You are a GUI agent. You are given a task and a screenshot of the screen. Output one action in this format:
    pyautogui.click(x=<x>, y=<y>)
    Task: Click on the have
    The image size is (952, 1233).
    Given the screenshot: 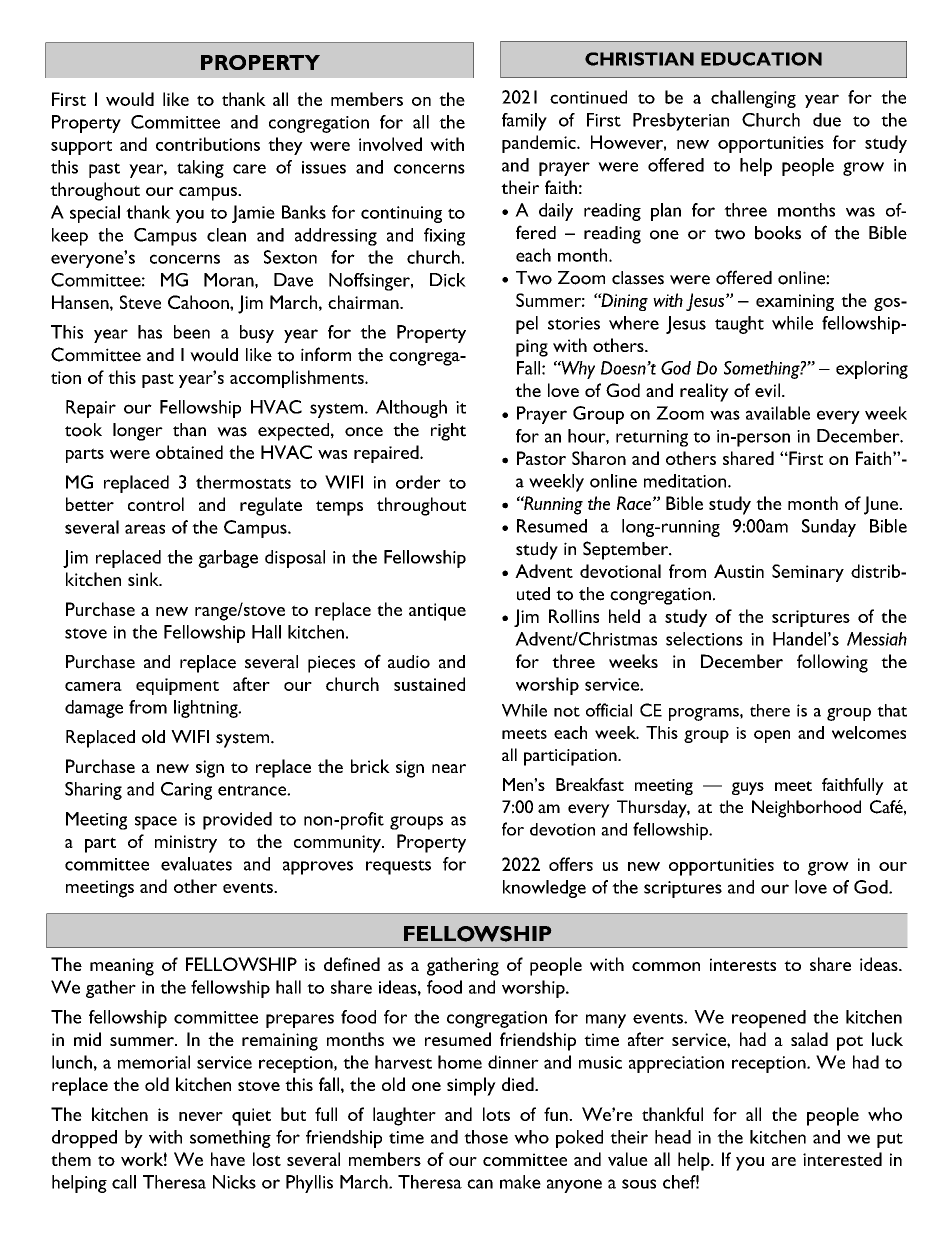 What is the action you would take?
    pyautogui.click(x=228, y=1159)
